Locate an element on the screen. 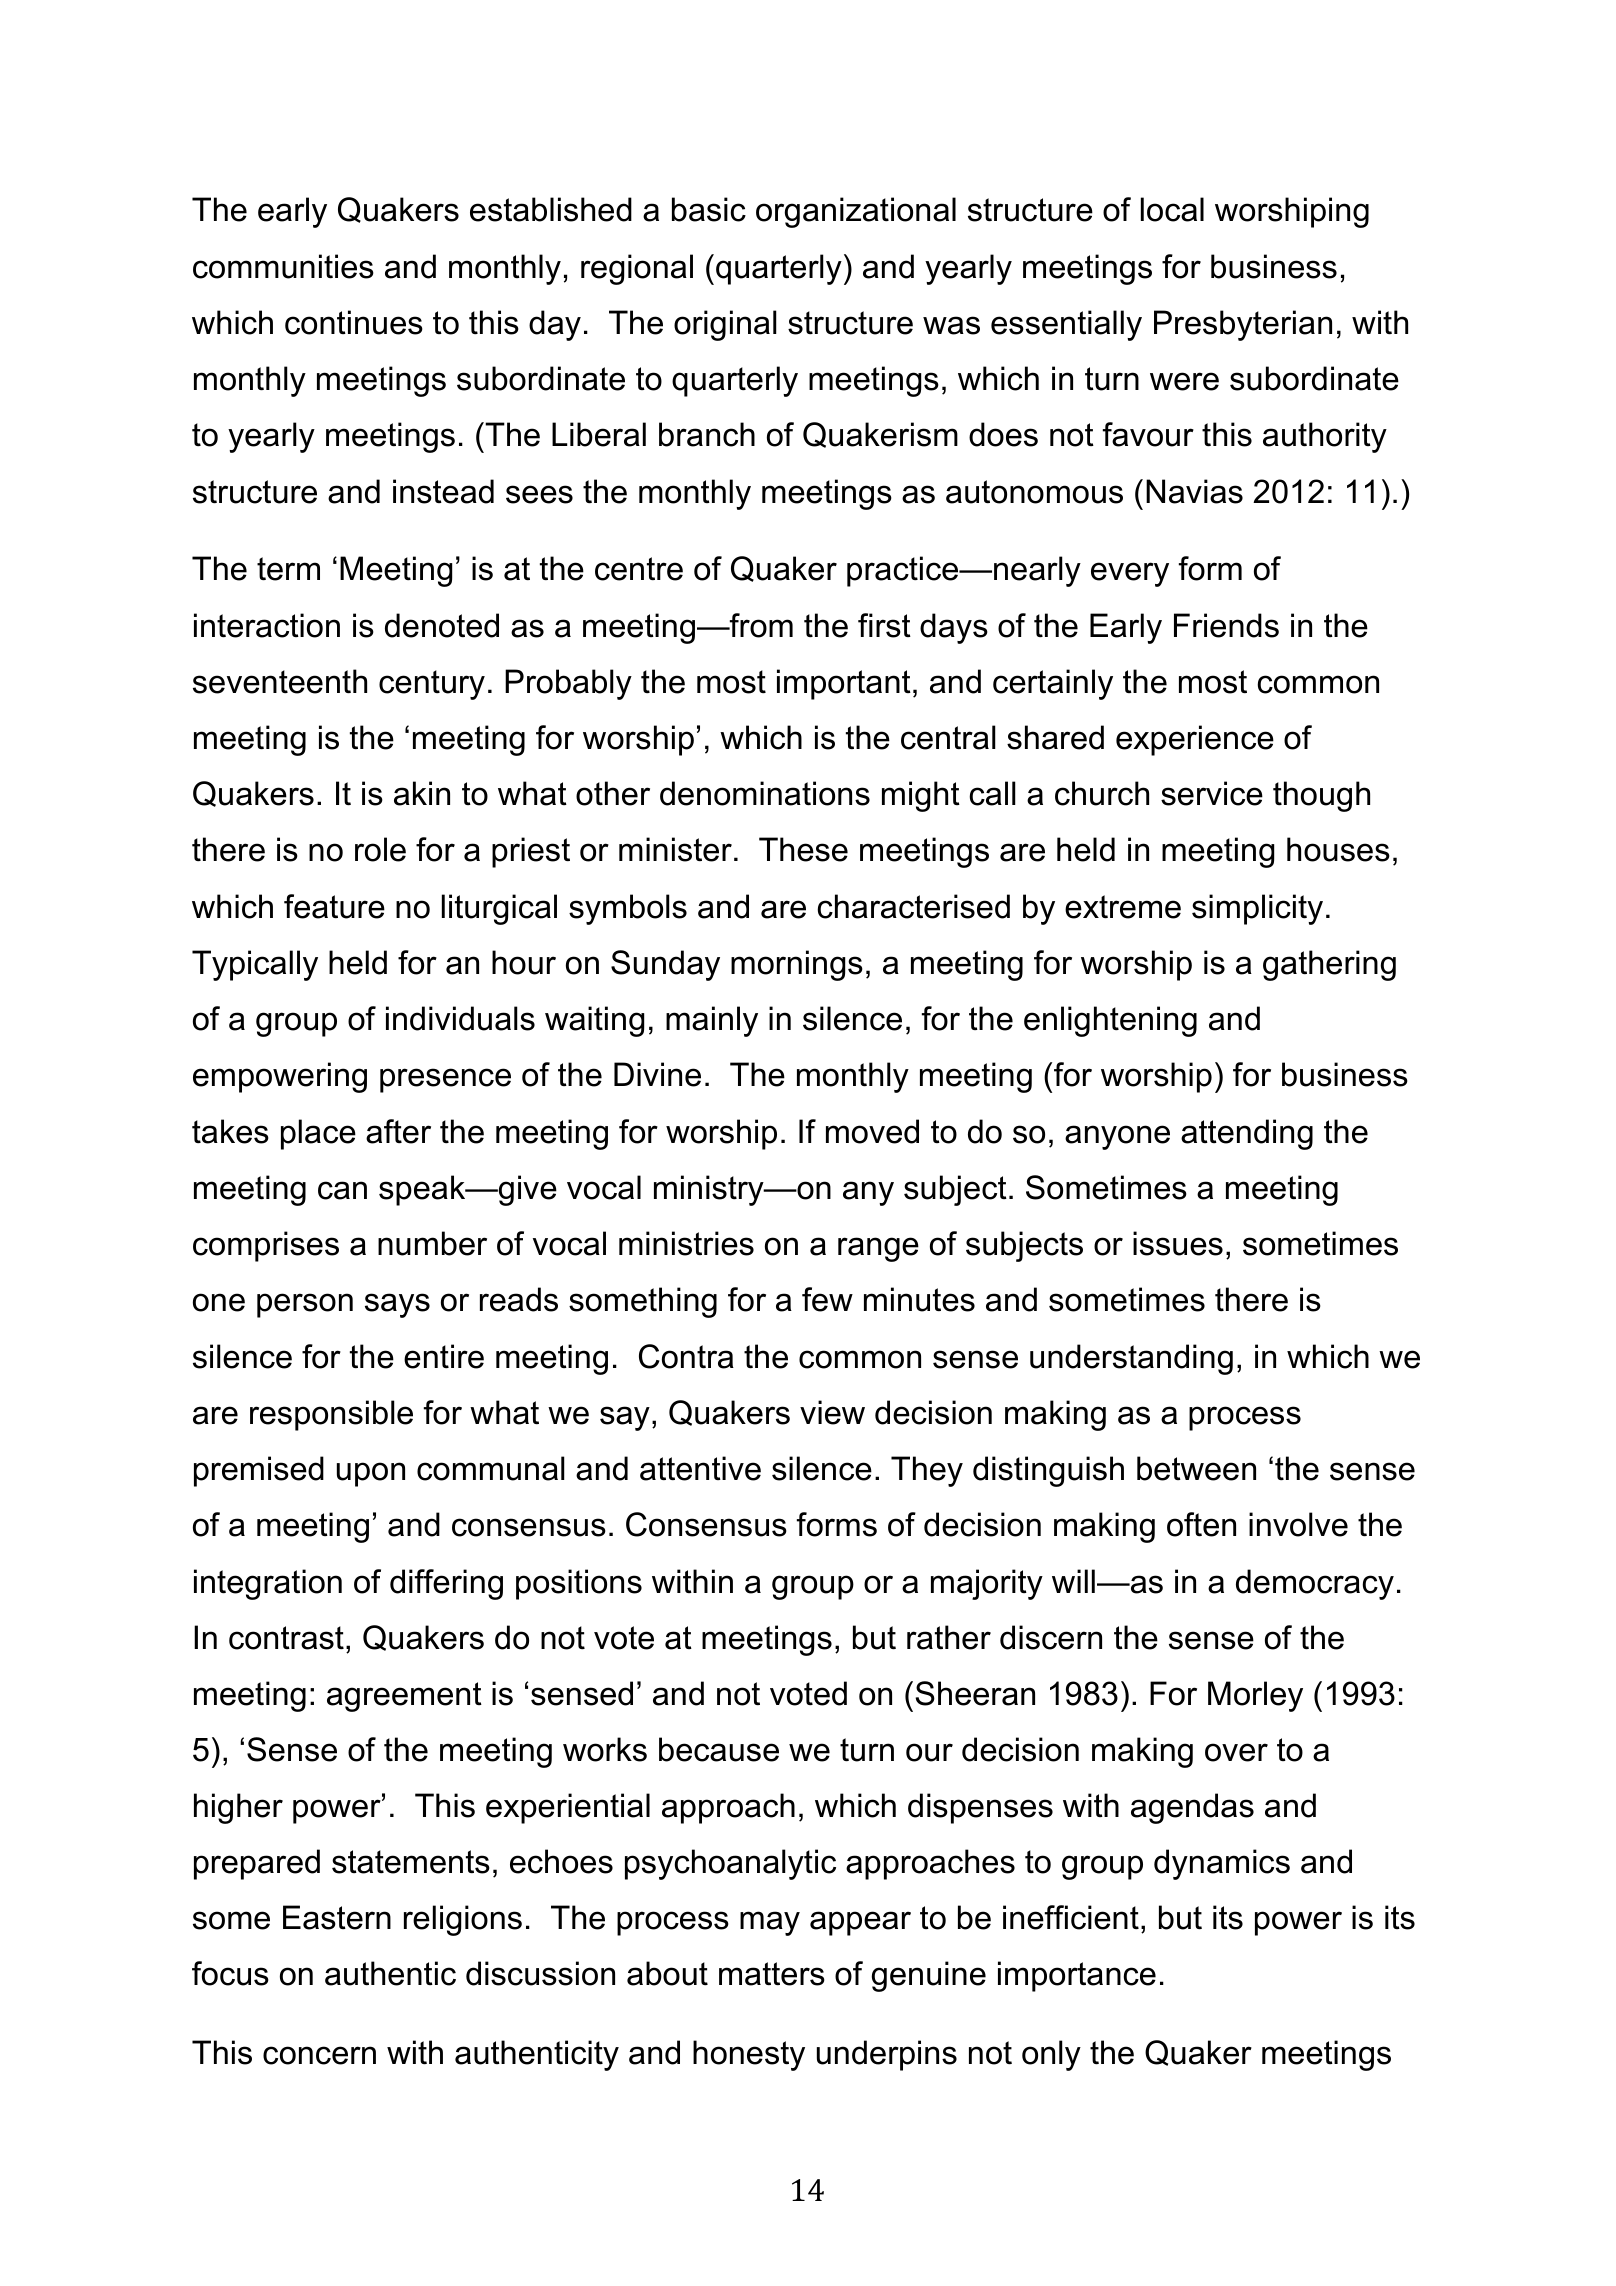 The width and height of the screenshot is (1616, 2286). concern is located at coordinates (319, 2055).
